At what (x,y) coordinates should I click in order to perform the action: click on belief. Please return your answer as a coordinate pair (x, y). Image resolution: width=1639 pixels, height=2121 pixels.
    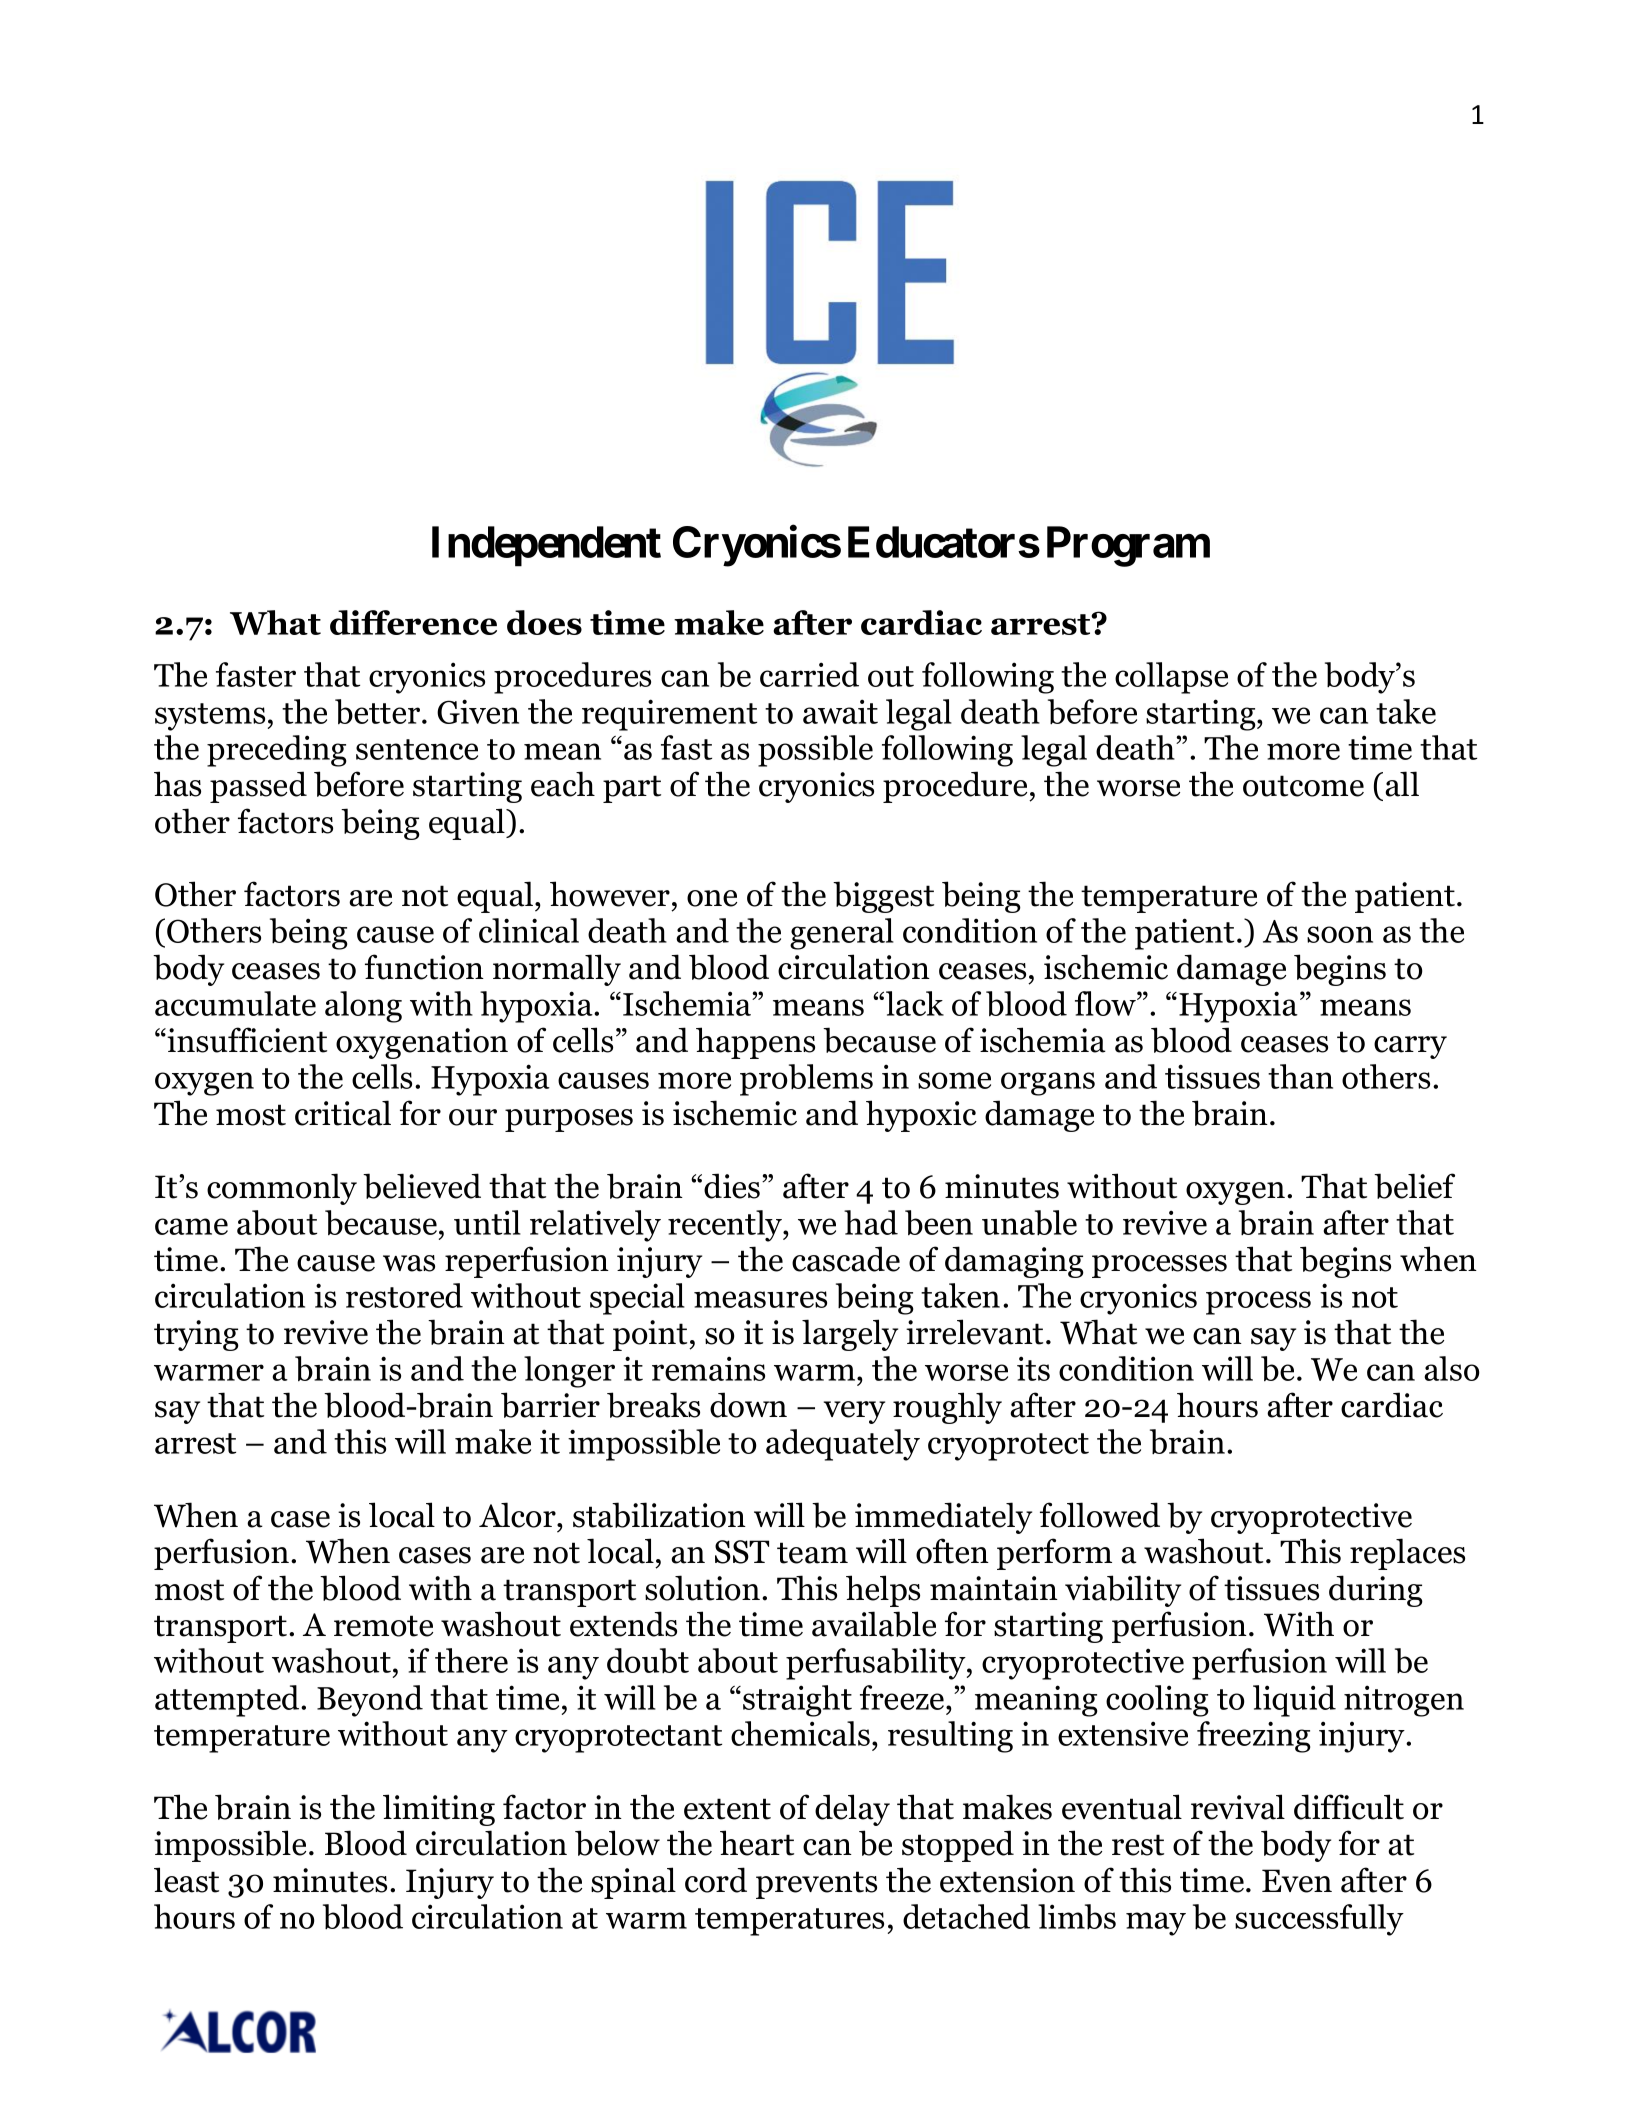
    Looking at the image, I should click on (1414, 1186).
